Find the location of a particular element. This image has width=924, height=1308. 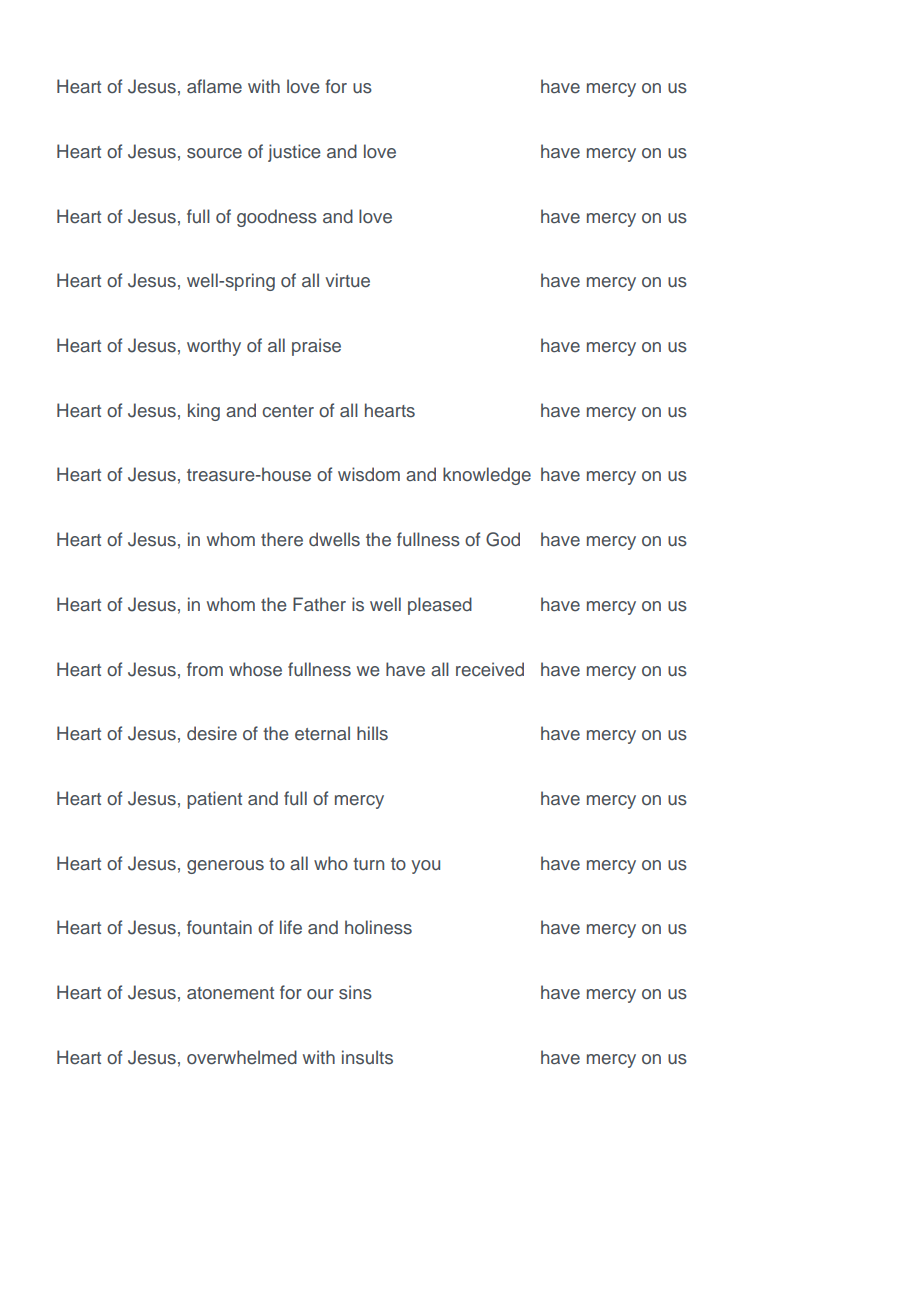

justice is located at coordinates (294, 153).
